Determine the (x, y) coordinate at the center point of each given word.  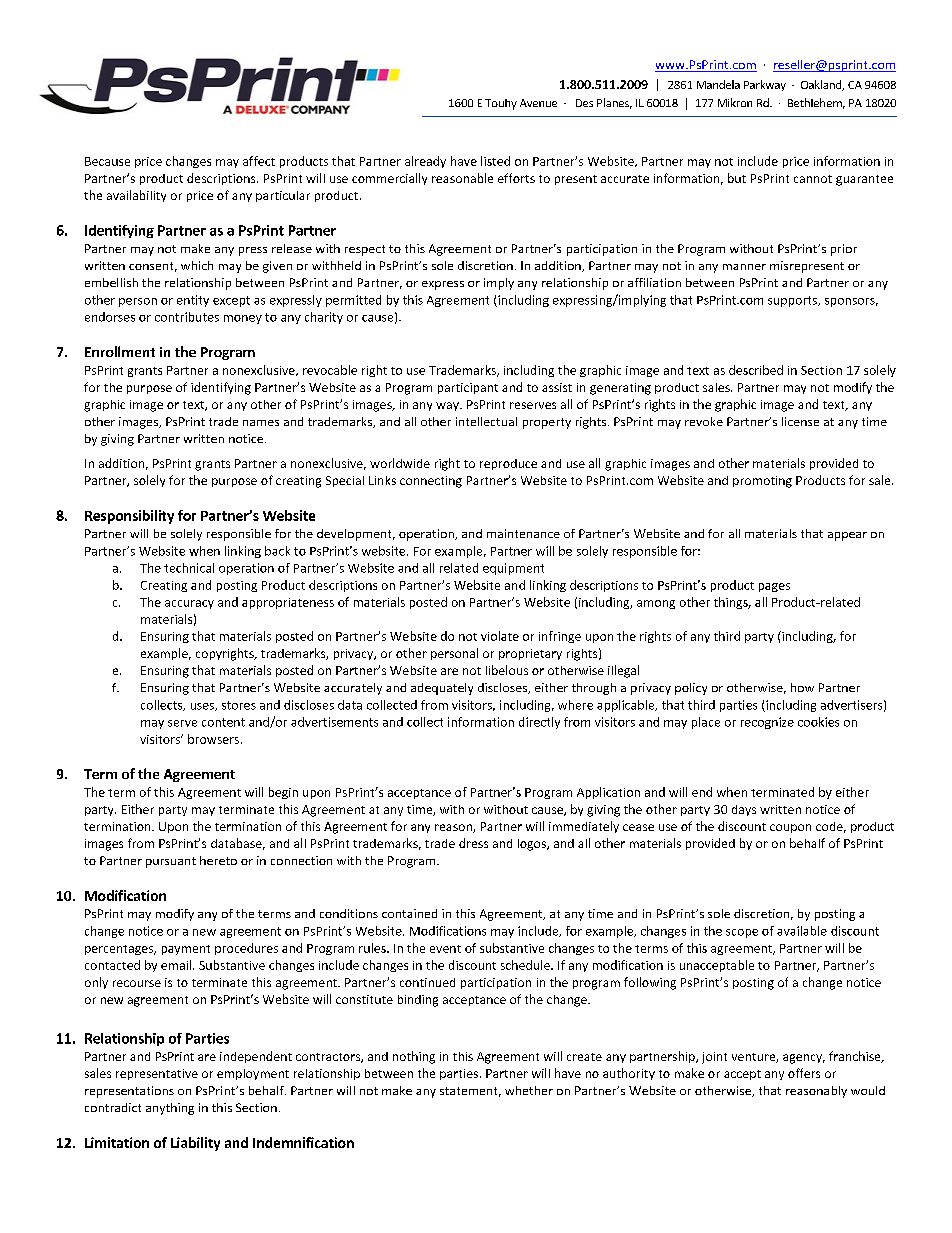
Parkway (765, 85)
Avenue (538, 103)
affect (259, 161)
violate (500, 636)
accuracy (189, 604)
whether (529, 1090)
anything (170, 1109)
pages (774, 587)
